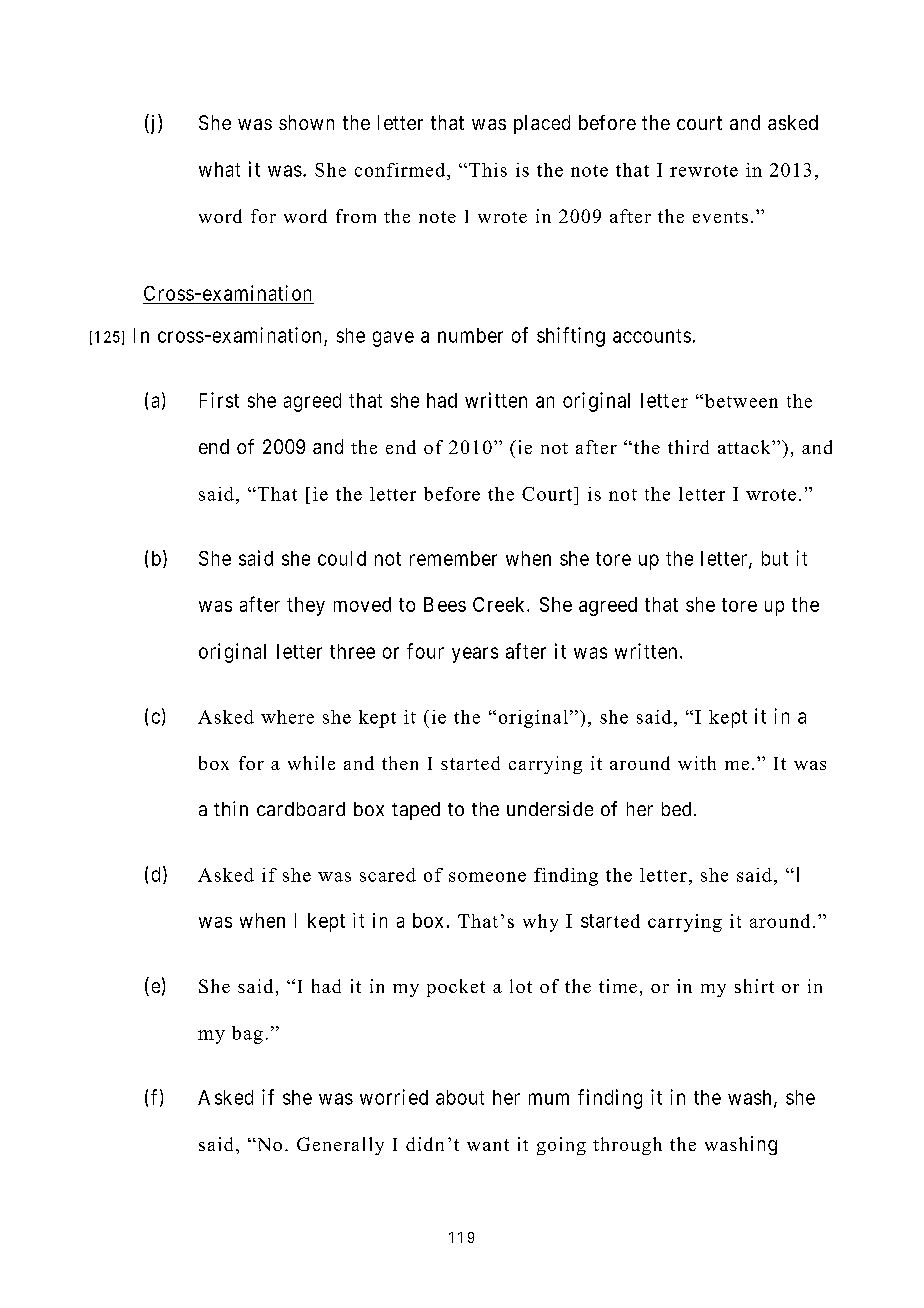  Describe the element at coordinates (306, 122) in the screenshot. I see `shown` at that location.
